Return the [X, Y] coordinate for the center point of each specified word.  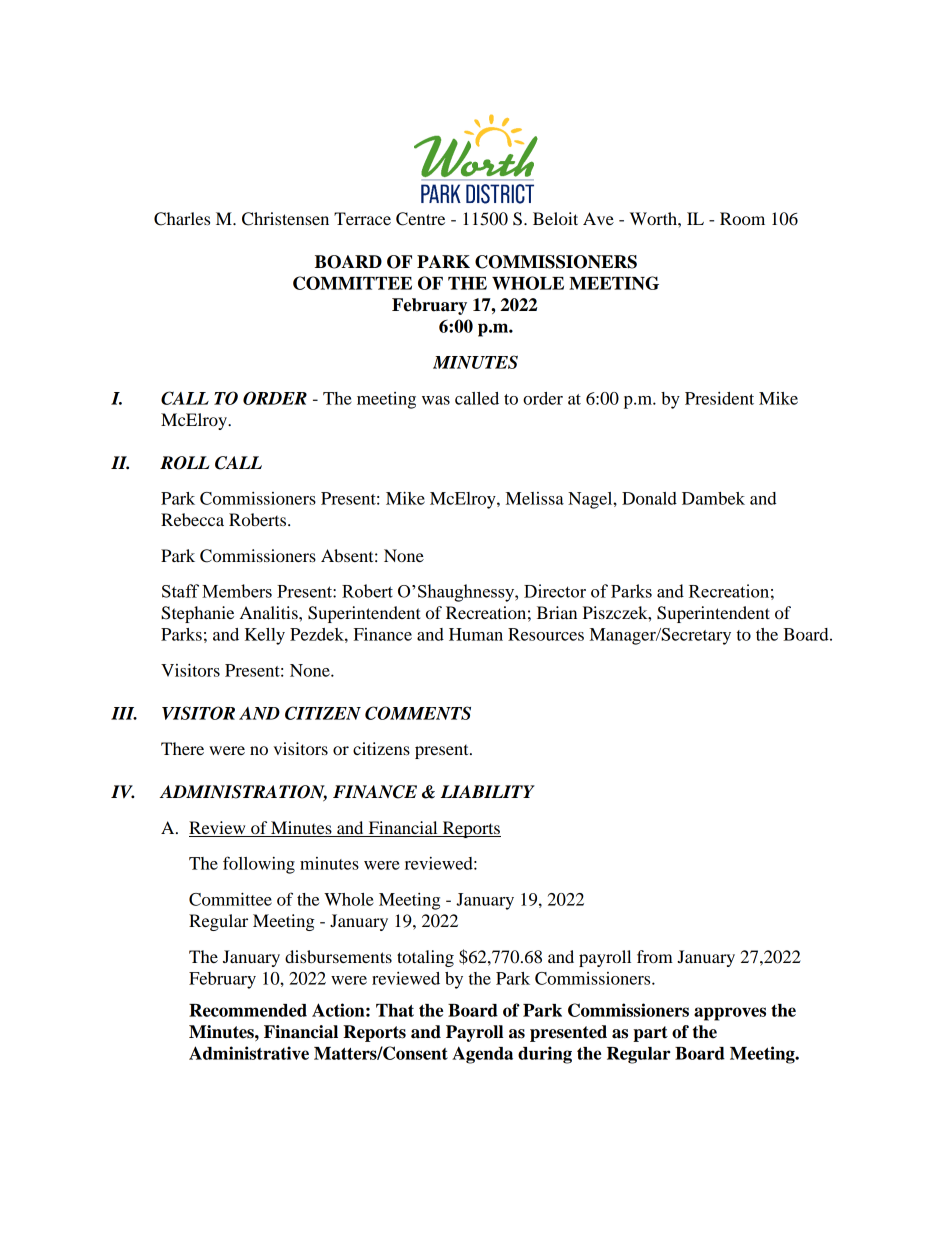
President [719, 398]
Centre [420, 219]
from [655, 956]
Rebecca [192, 519]
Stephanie [197, 614]
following [259, 865]
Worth [654, 218]
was [436, 400]
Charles [182, 219]
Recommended [248, 1010]
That [395, 1010]
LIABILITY [488, 791]
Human [476, 634]
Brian [557, 612]
